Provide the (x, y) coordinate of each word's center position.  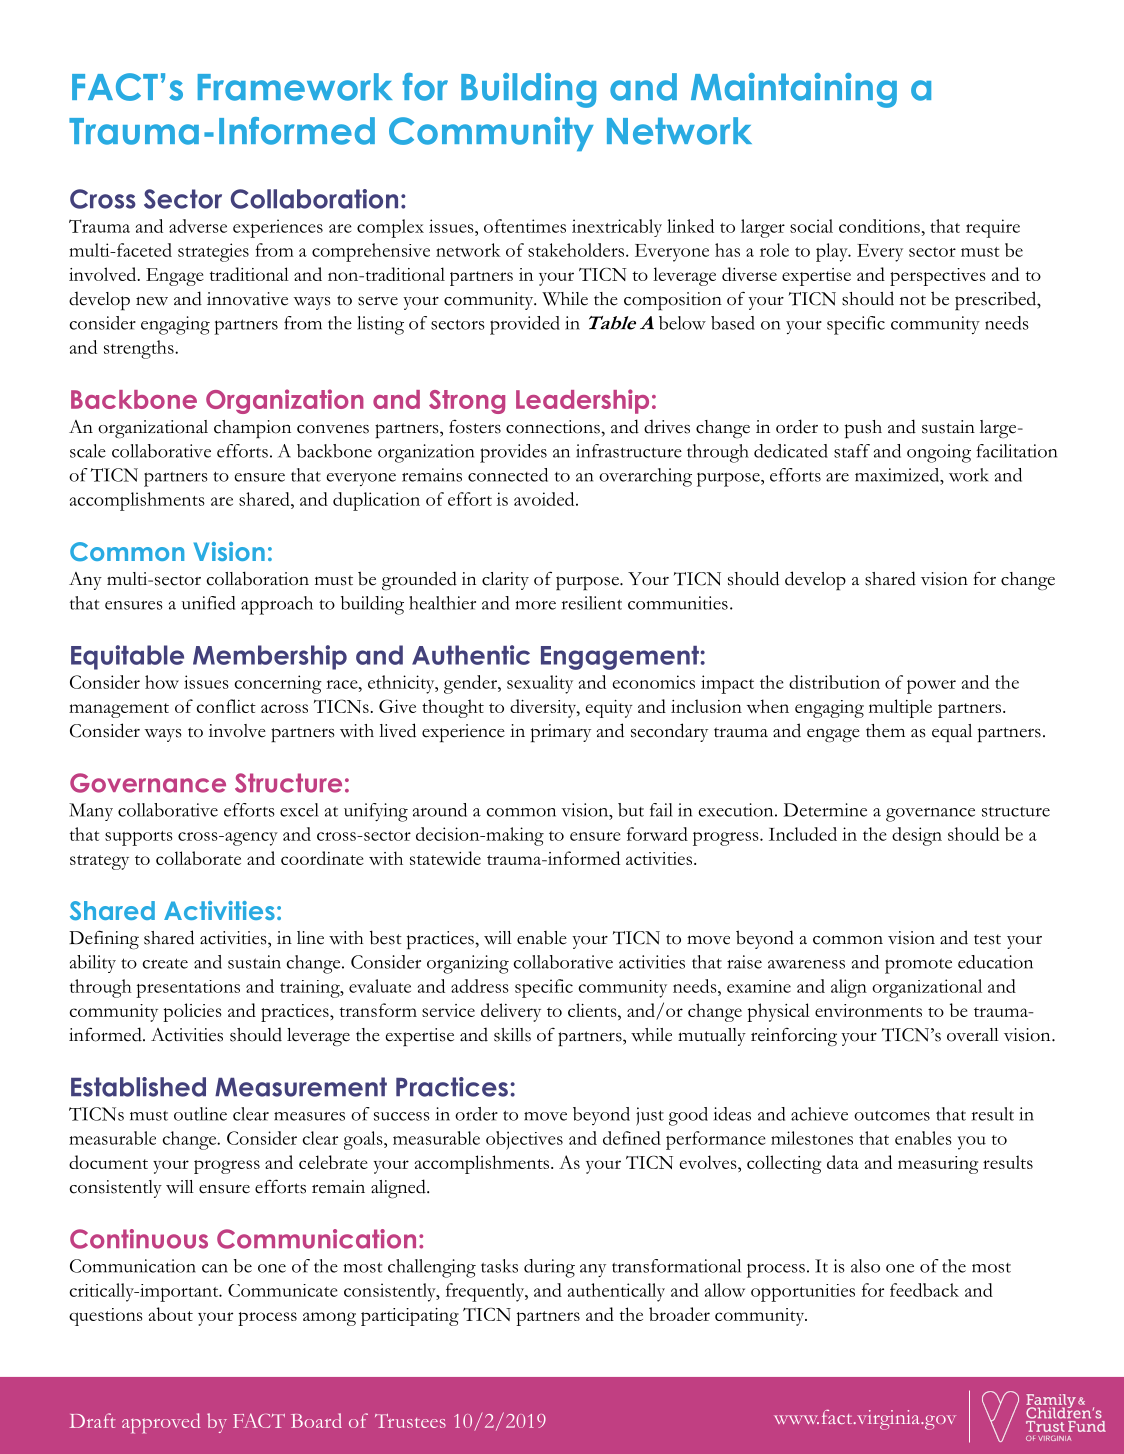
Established (138, 1087)
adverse (198, 226)
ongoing (939, 453)
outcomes (892, 1115)
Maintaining (794, 90)
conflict (226, 706)
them (885, 731)
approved (161, 1423)
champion (252, 429)
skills (512, 1035)
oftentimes (525, 226)
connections (554, 427)
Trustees (410, 1421)
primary (561, 733)
